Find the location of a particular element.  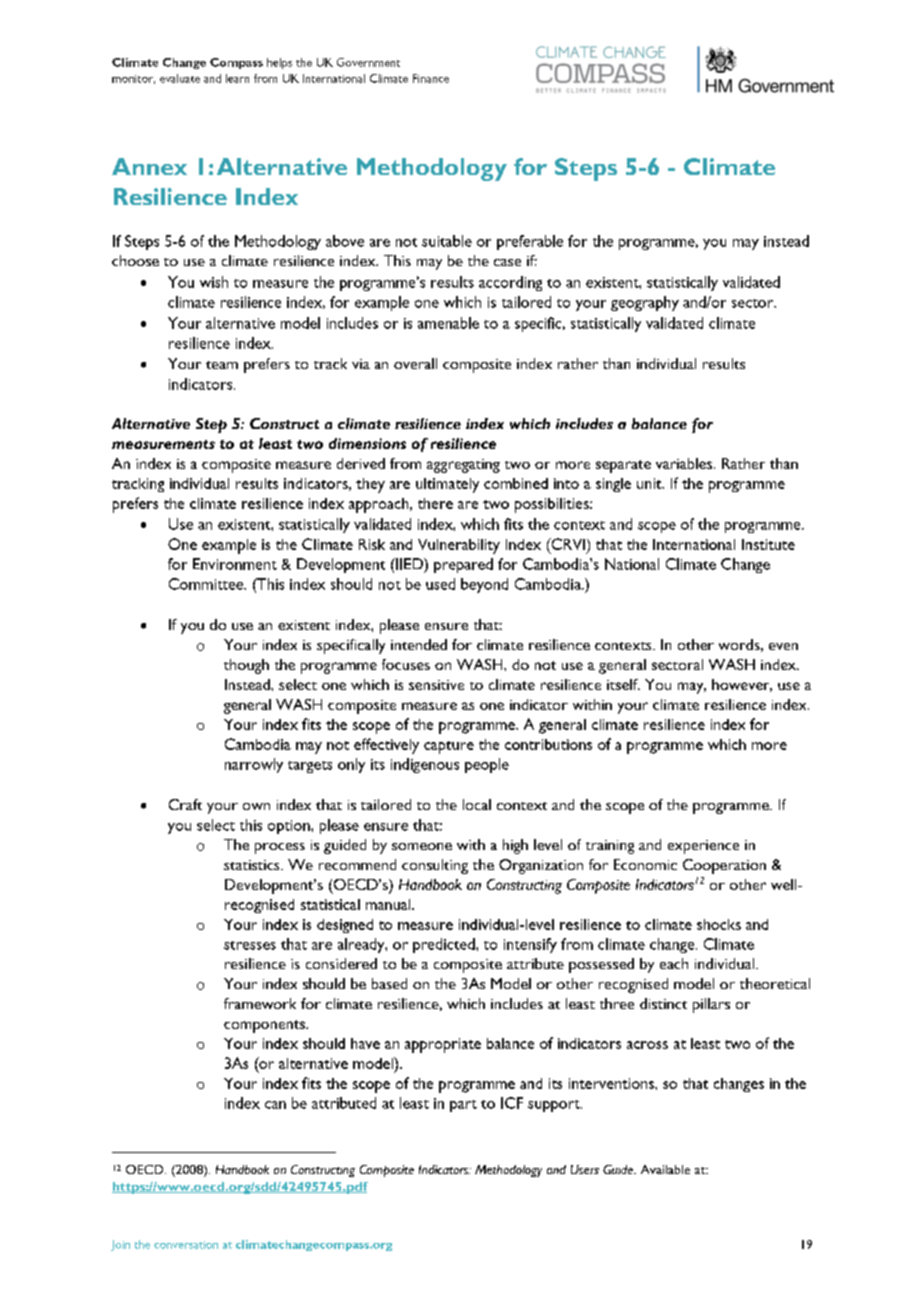

Finance is located at coordinates (431, 78).
